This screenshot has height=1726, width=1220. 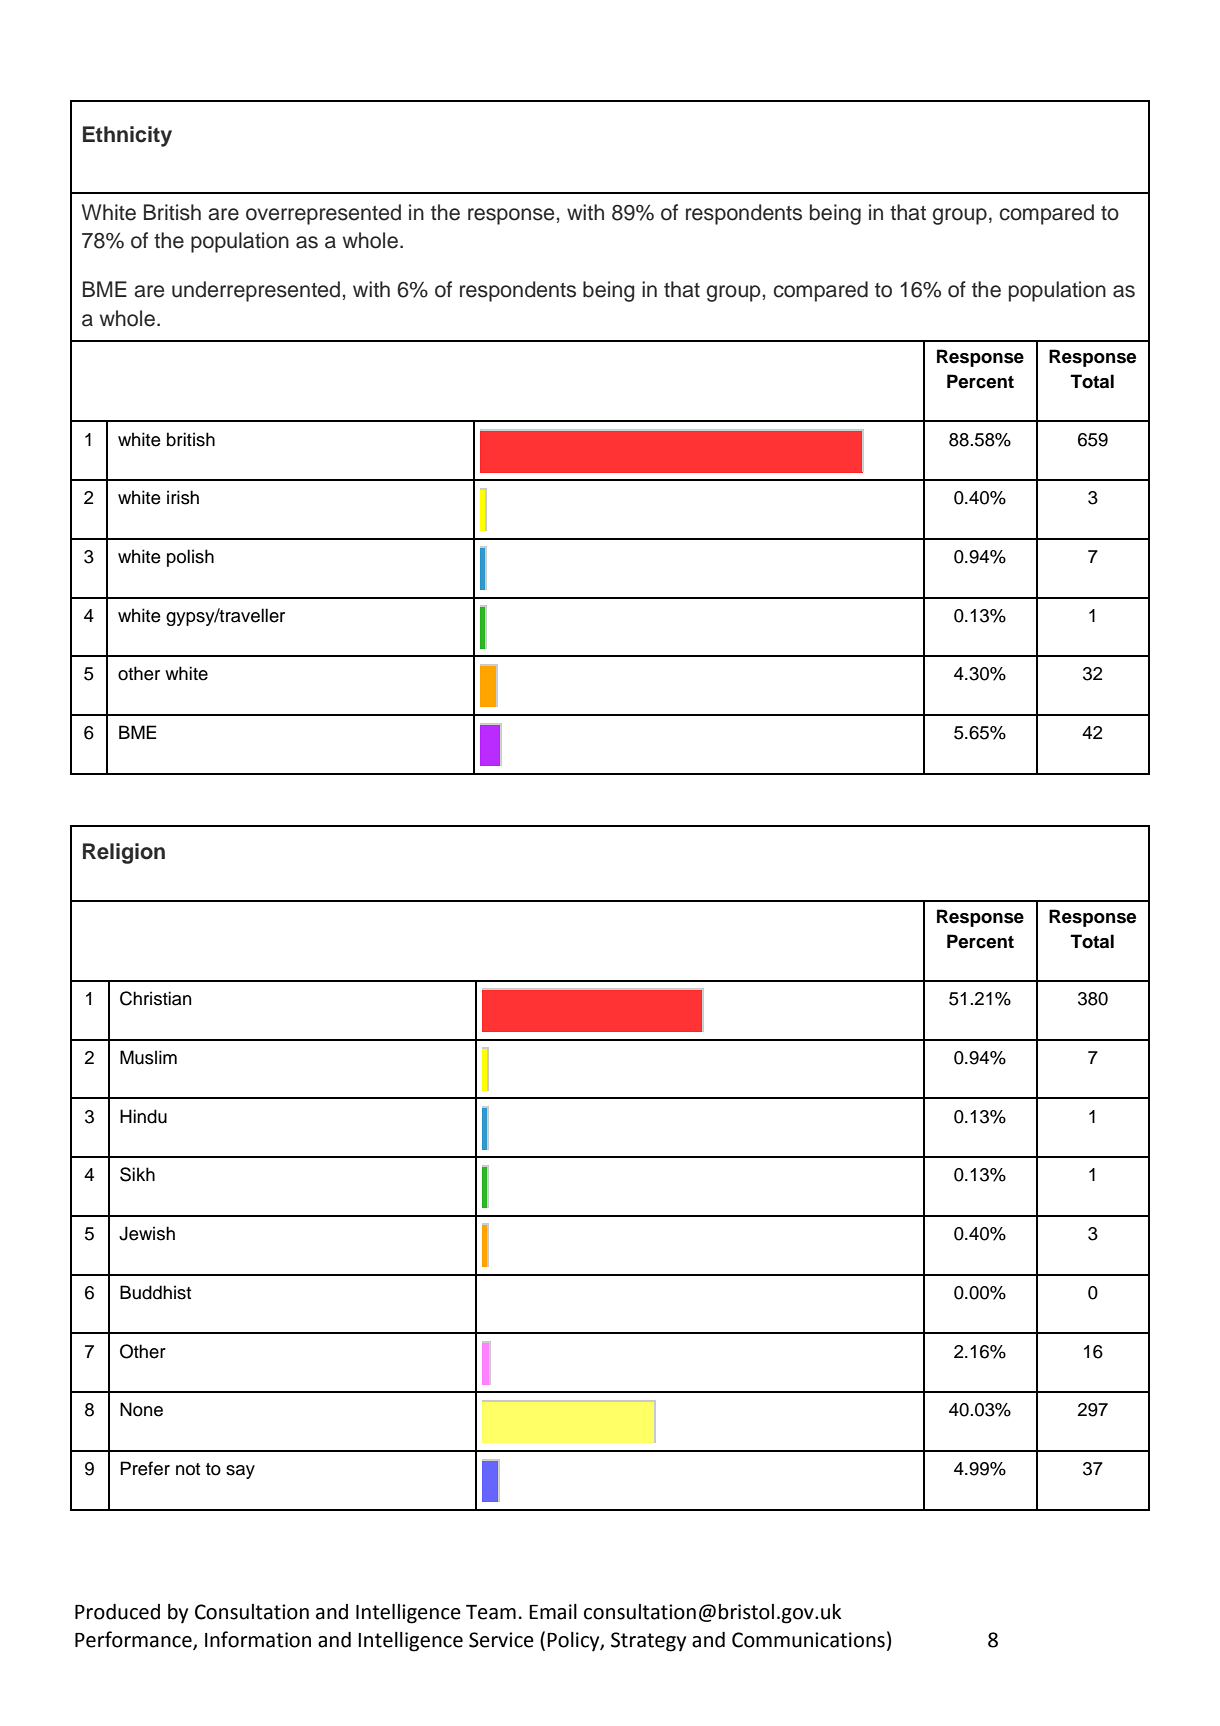 I want to click on Christian, so click(x=155, y=998).
